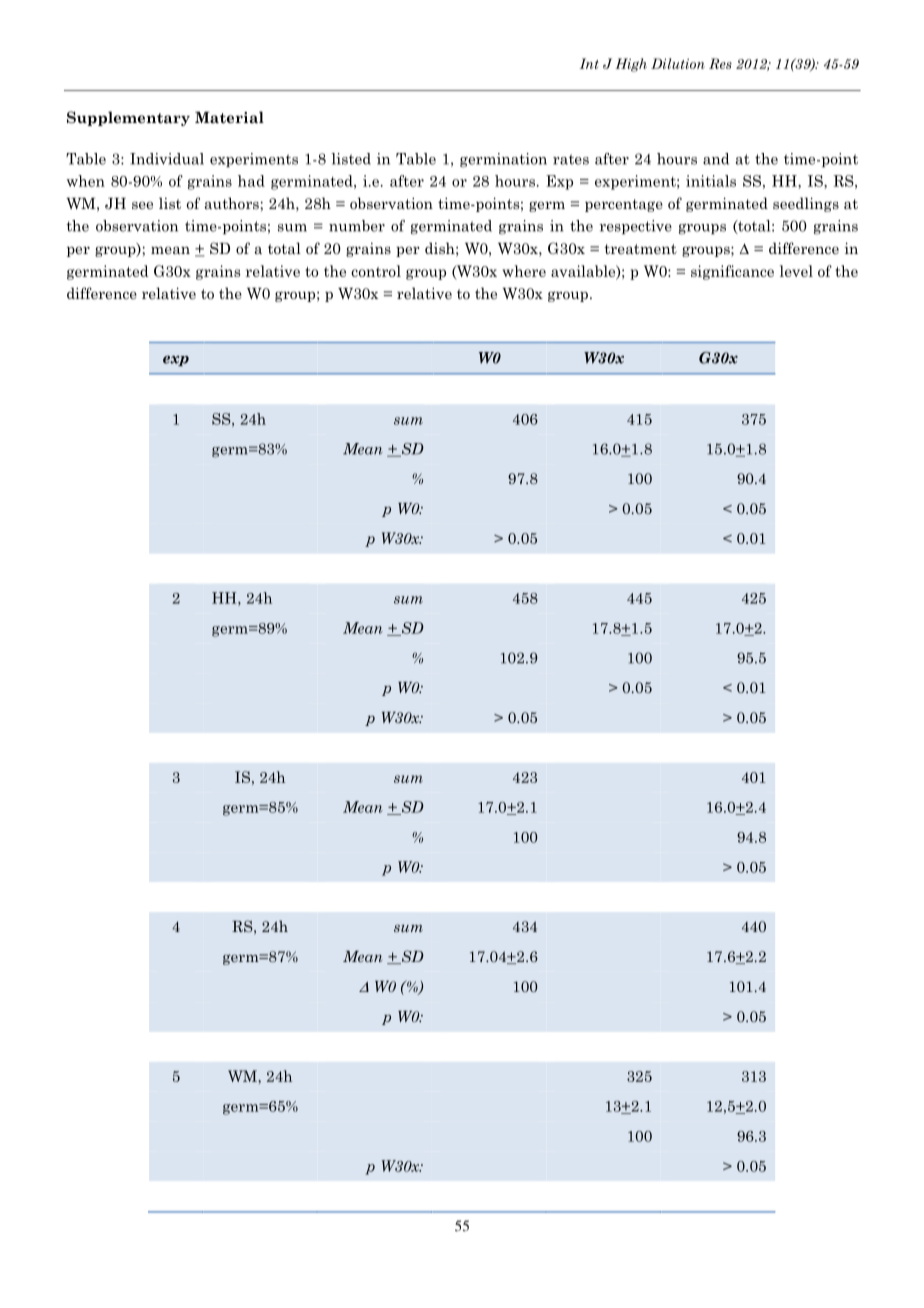  Describe the element at coordinates (571, 159) in the image. I see `rates` at that location.
